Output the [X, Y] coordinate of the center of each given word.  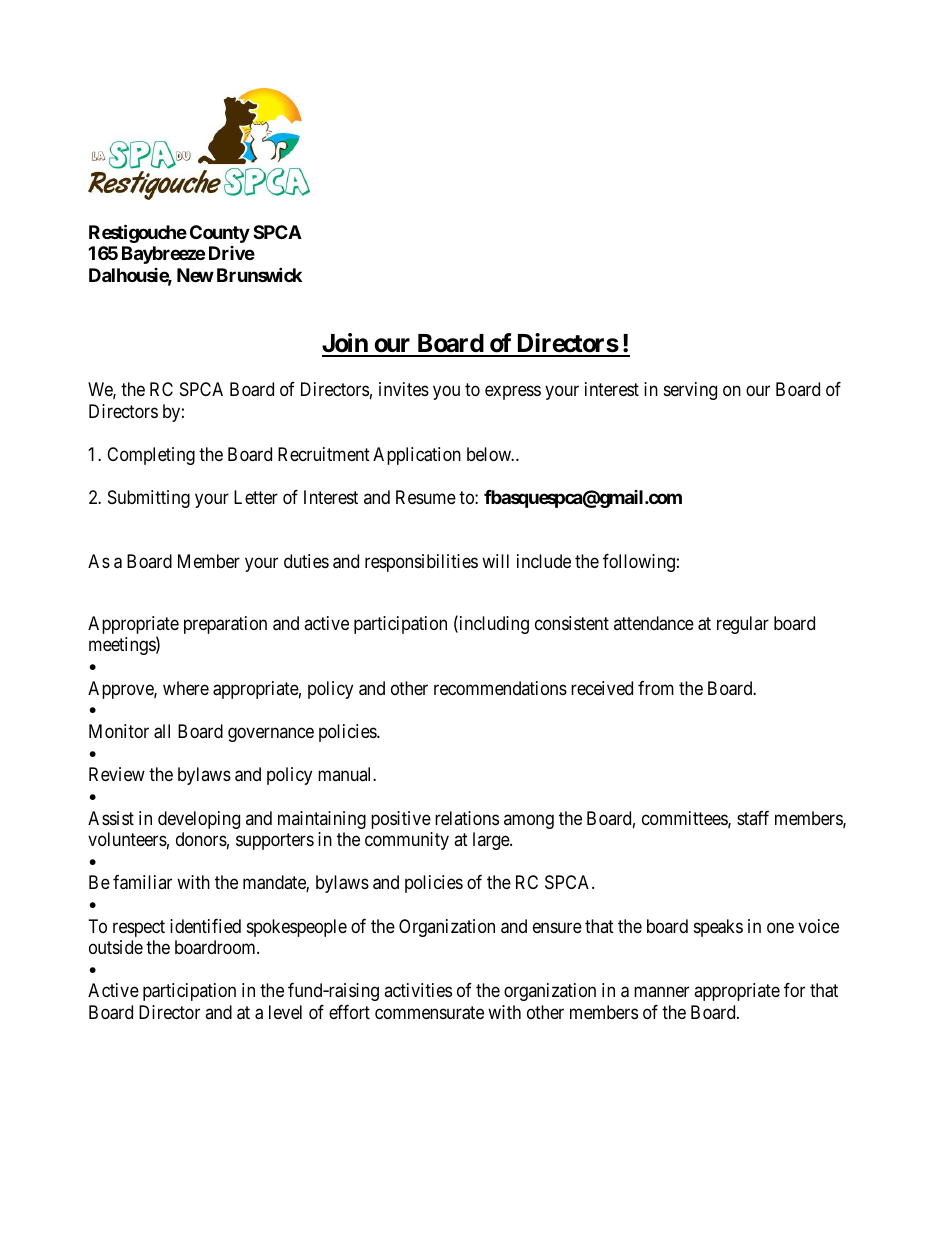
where [186, 688]
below [490, 454]
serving [690, 391]
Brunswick [259, 274]
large [492, 841]
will [495, 561]
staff [753, 818]
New [195, 275]
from [656, 688]
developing [199, 820]
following [639, 563]
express [513, 393]
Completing [151, 456]
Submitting [149, 499]
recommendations [500, 688]
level [285, 1012]
